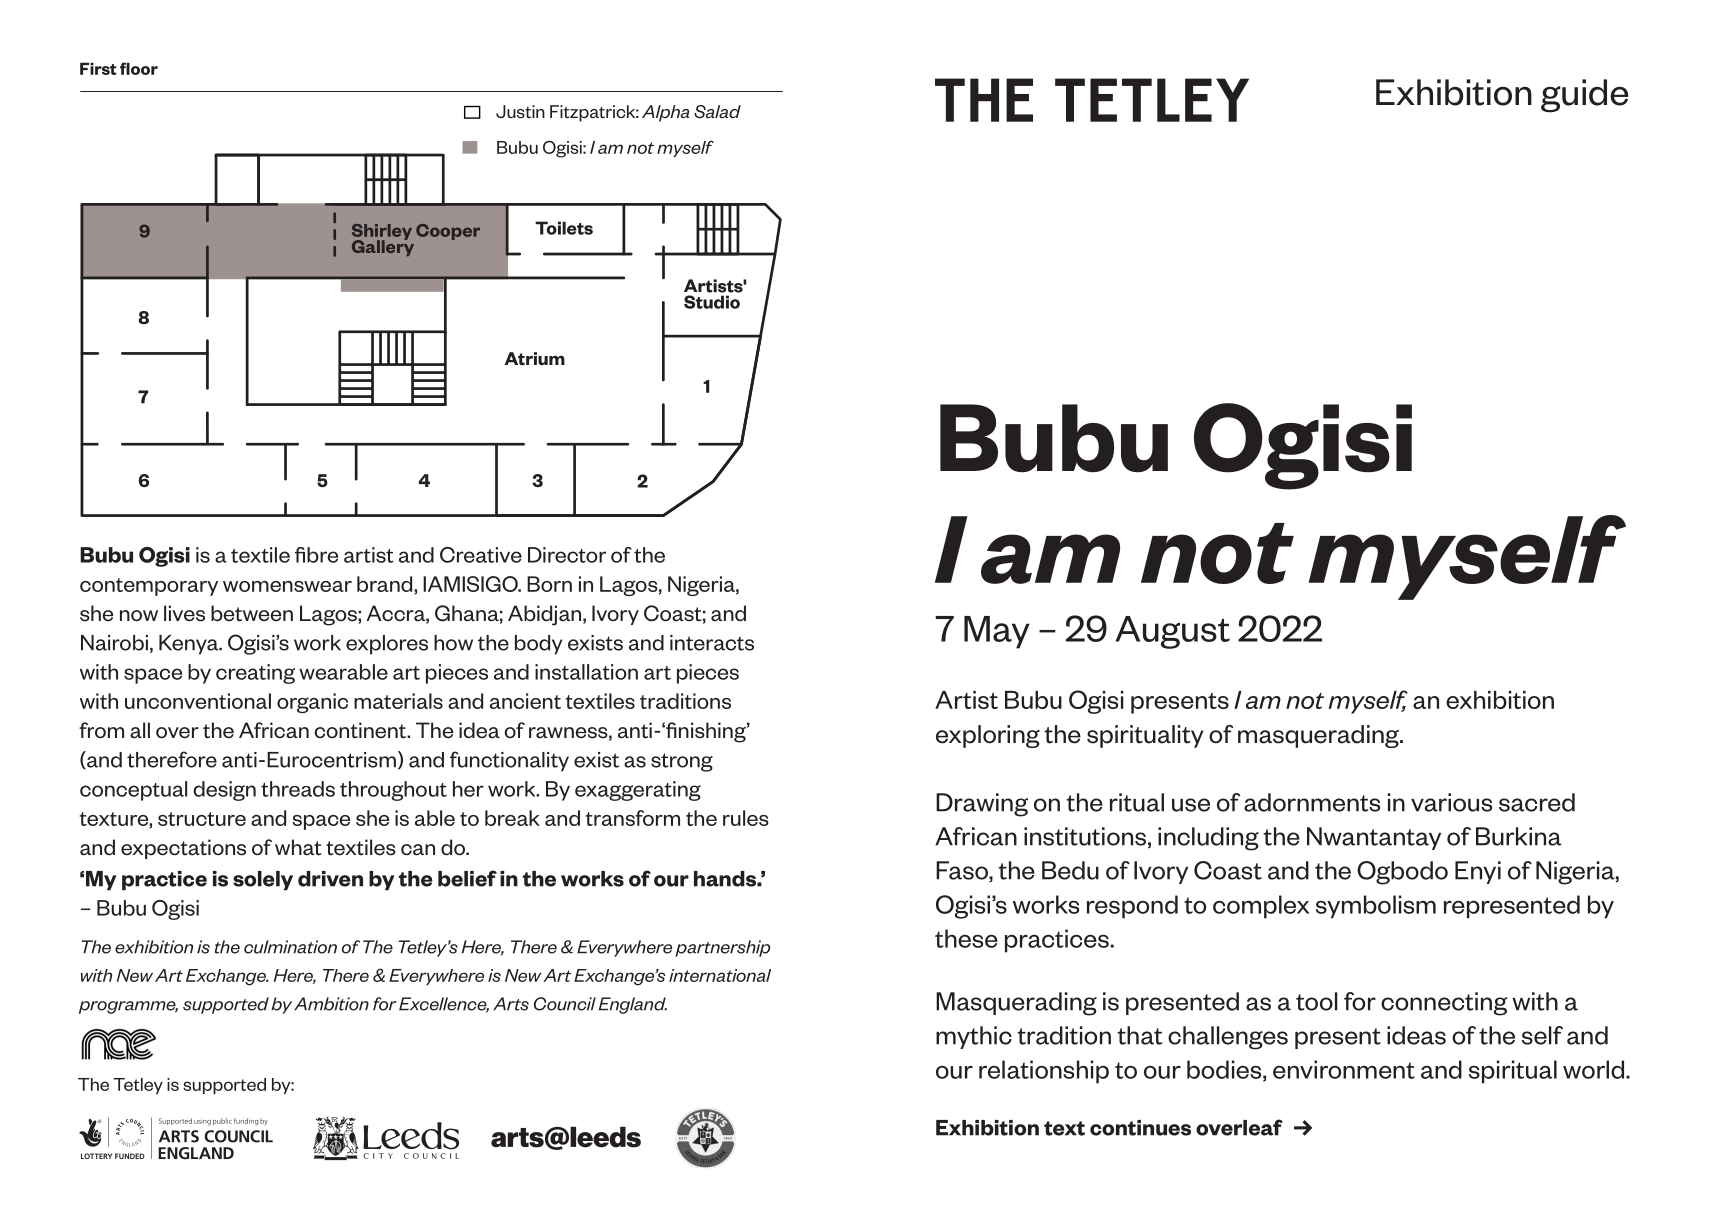 This screenshot has height=1209, width=1710. I want to click on floor, so click(139, 68).
